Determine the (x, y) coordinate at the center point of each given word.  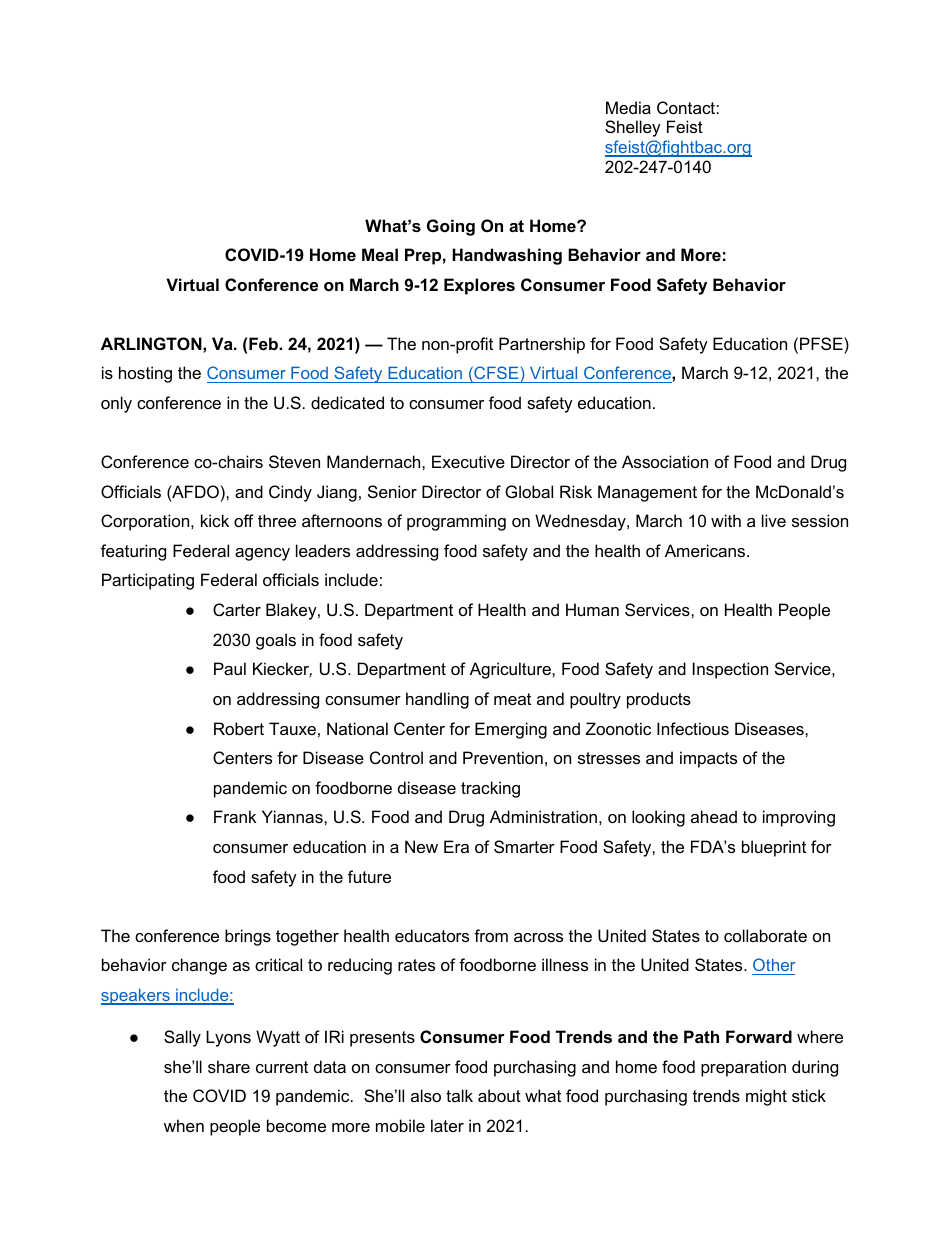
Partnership (542, 345)
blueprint (774, 848)
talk (459, 1095)
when (184, 1125)
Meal (380, 254)
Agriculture (511, 670)
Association (665, 461)
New (421, 846)
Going (451, 227)
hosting (145, 374)
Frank (235, 816)
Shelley (633, 128)
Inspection (730, 670)
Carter (237, 609)
